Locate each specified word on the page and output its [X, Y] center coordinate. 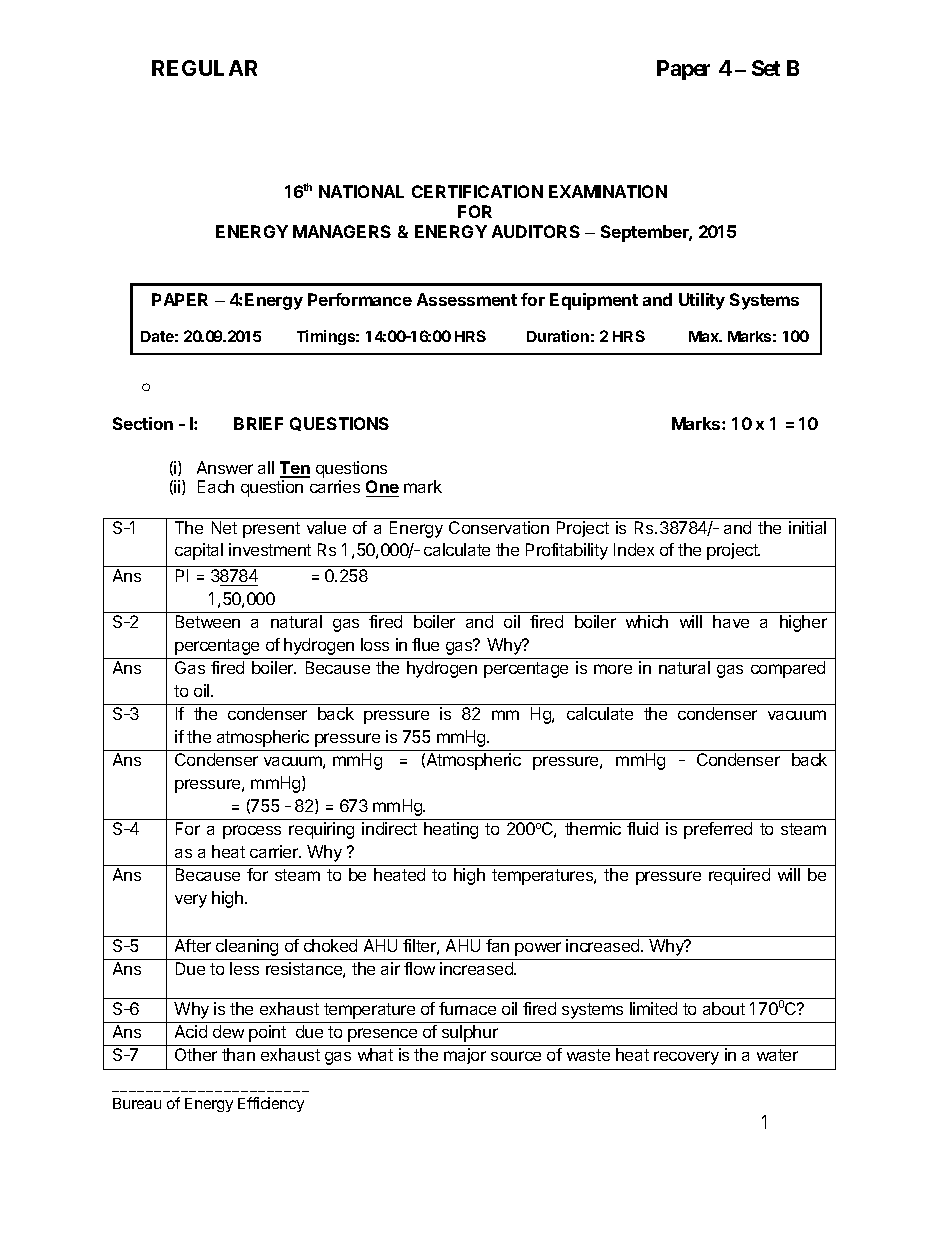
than [238, 1054]
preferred [718, 830]
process [252, 832]
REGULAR [204, 68]
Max [705, 336]
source [516, 1056]
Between [208, 621]
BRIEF [258, 423]
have [731, 621]
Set [766, 68]
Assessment [467, 299]
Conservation [499, 527]
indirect [389, 828]
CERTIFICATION [477, 191]
